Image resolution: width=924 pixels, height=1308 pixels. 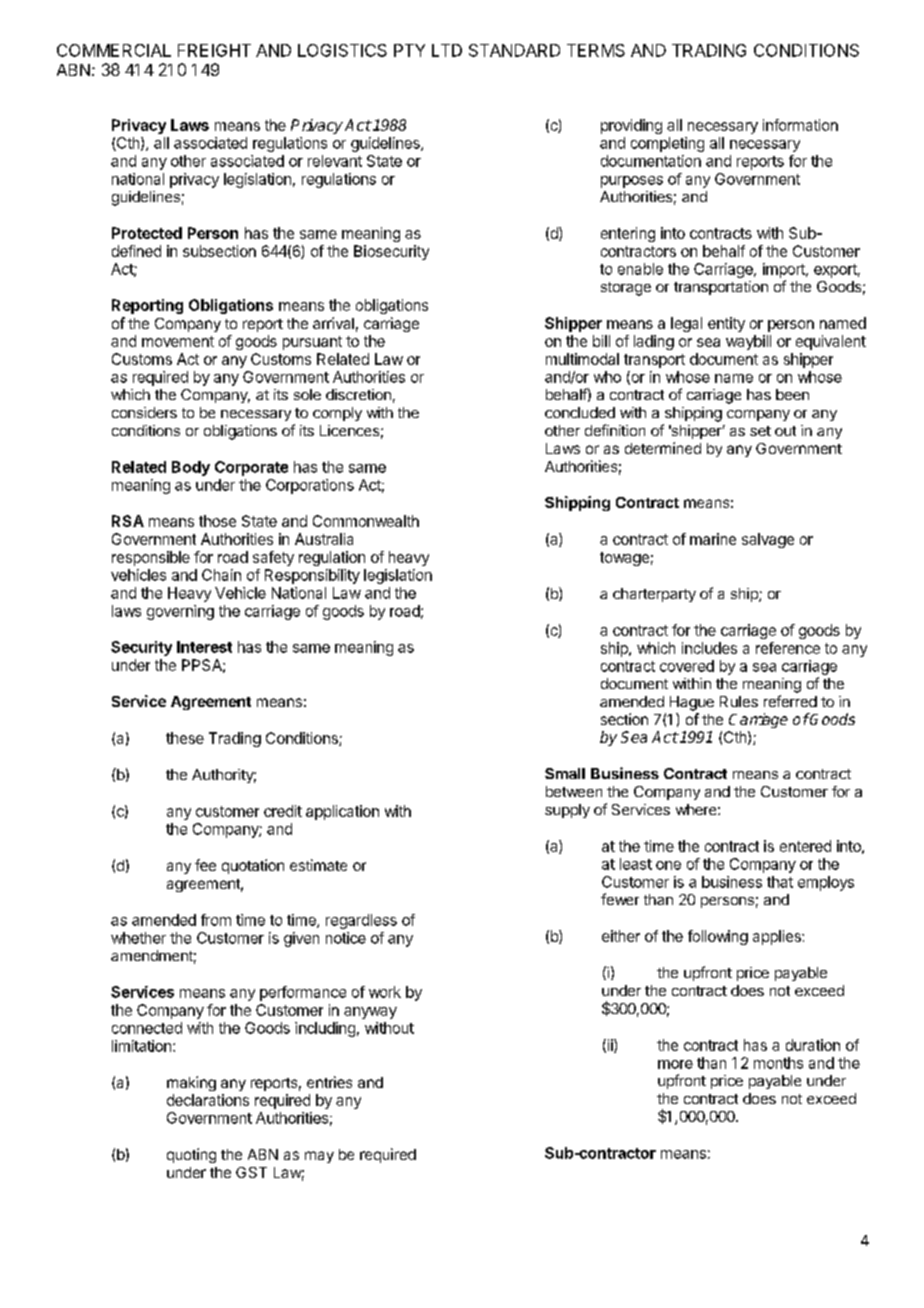 I want to click on entered, so click(x=805, y=846).
